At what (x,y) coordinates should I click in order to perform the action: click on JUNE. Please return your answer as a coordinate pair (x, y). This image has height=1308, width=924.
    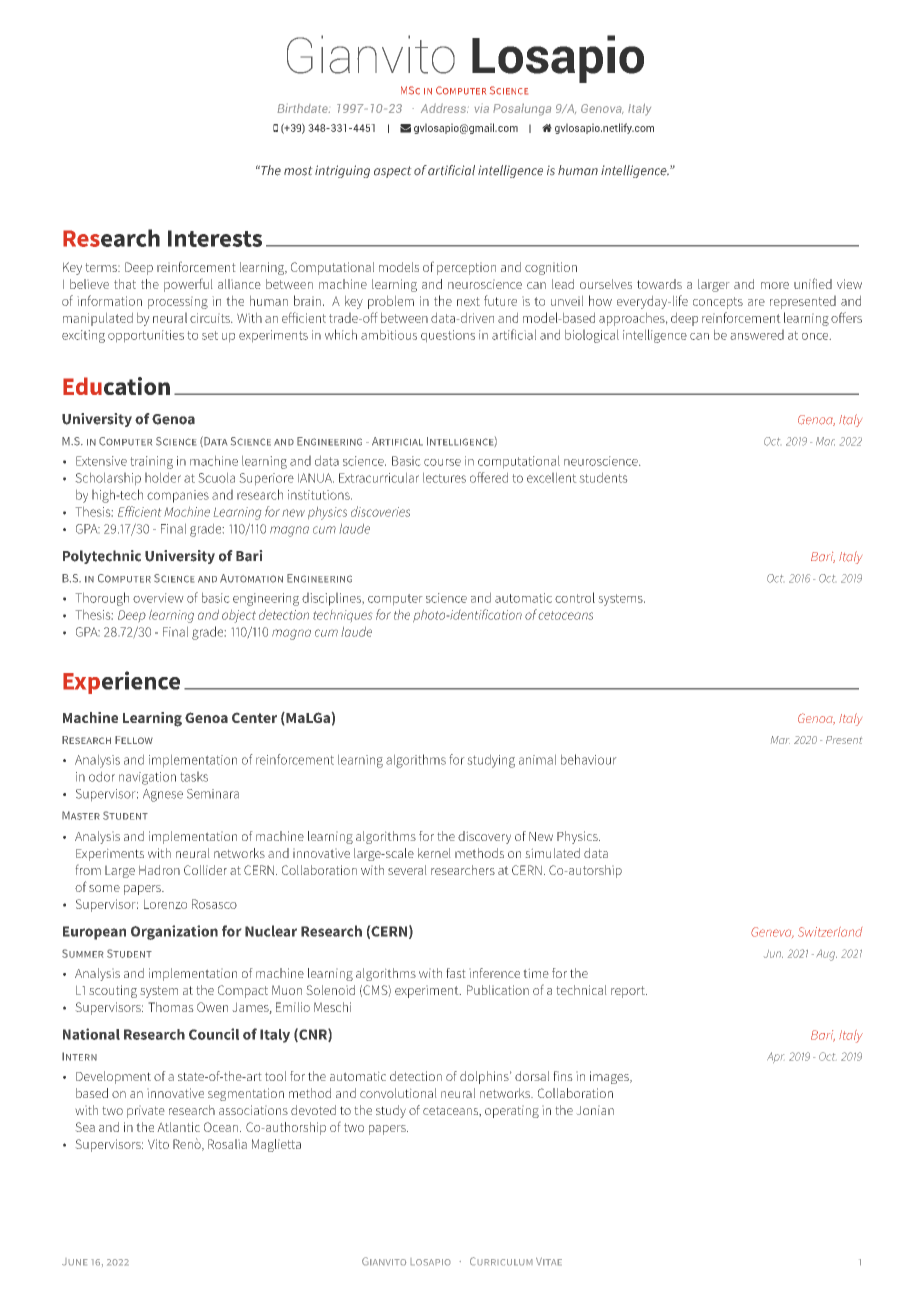
    Looking at the image, I should click on (75, 1262).
